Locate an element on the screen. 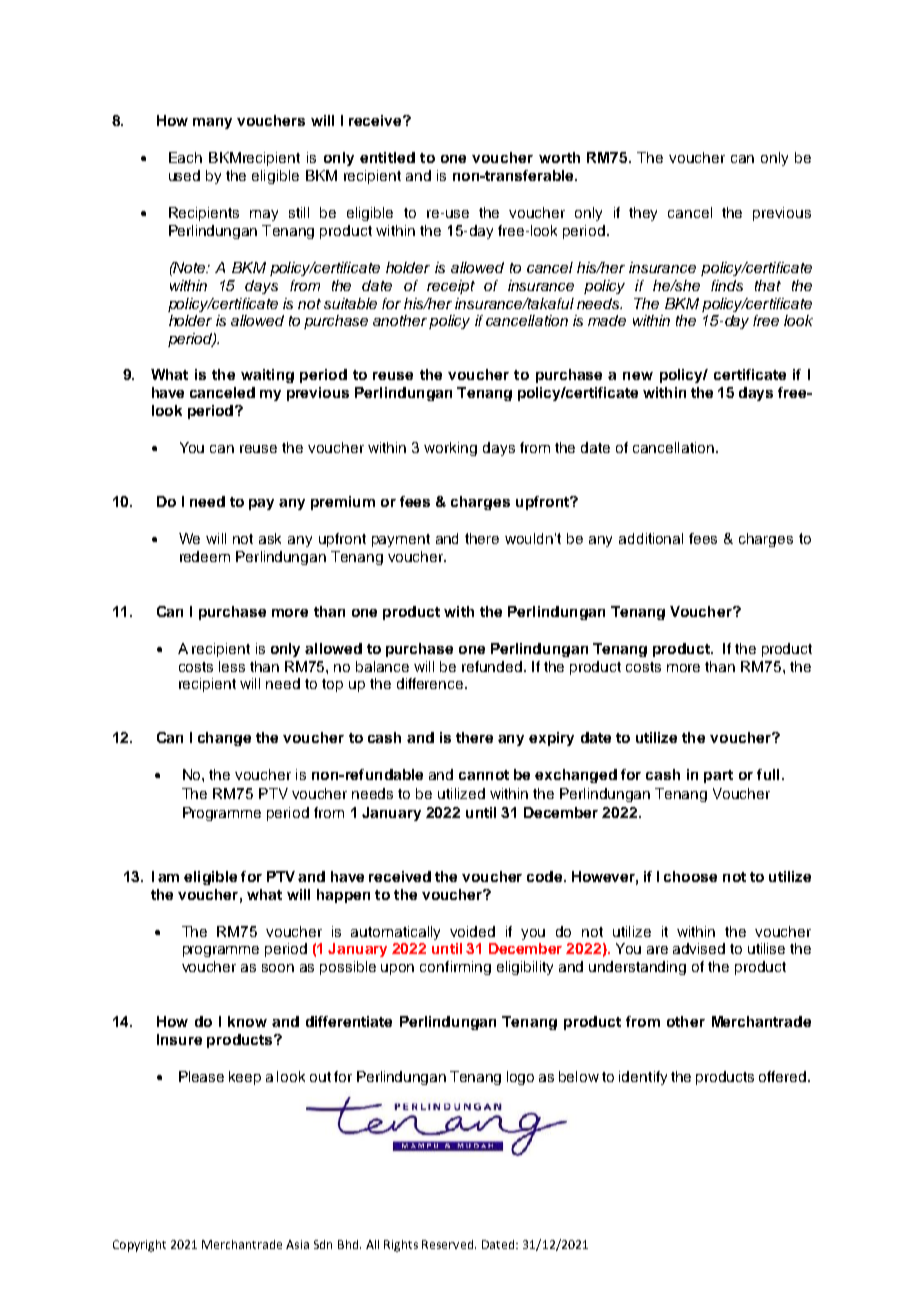  Copyright is located at coordinates (139, 1246).
